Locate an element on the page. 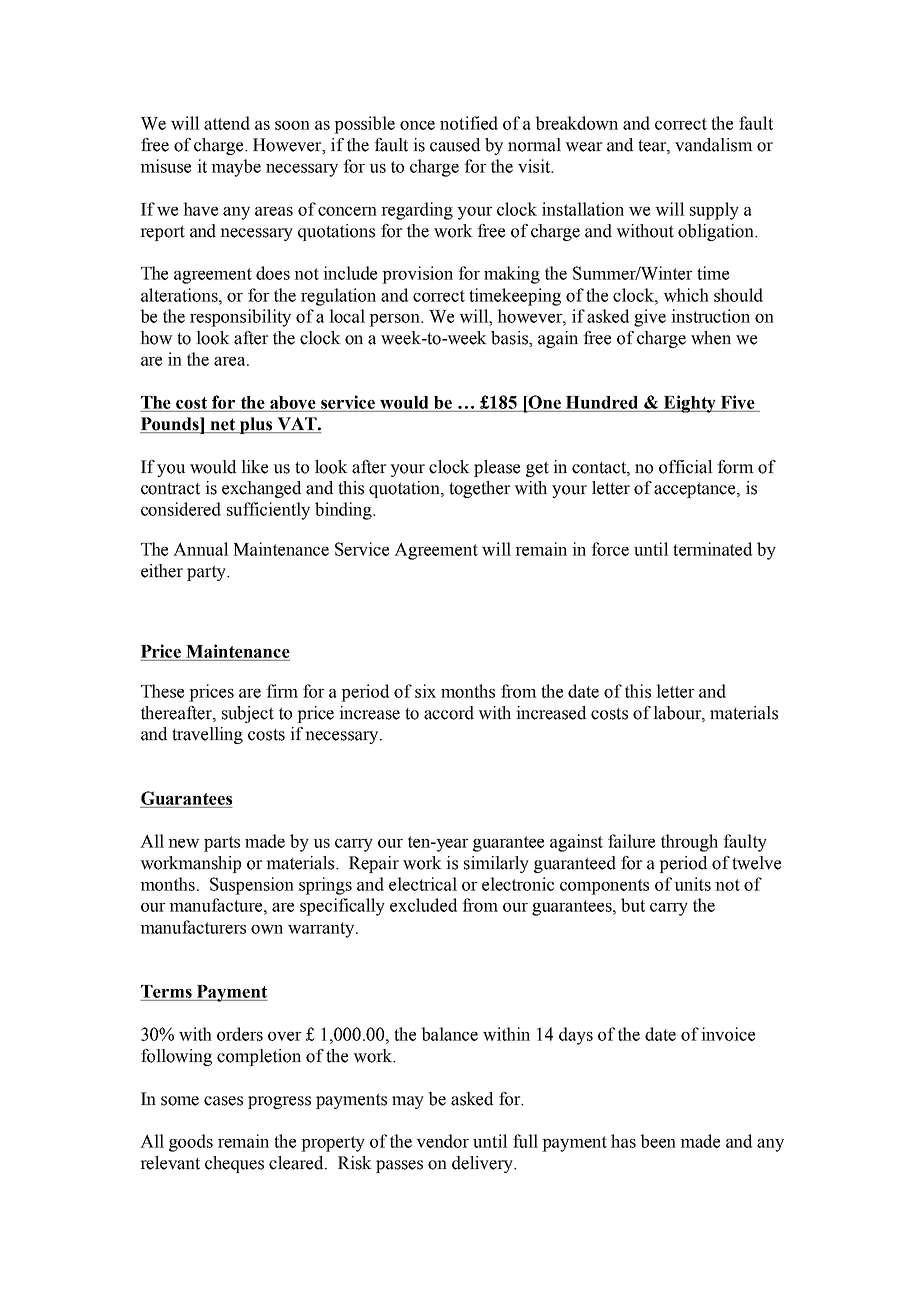  terminated is located at coordinates (712, 549).
